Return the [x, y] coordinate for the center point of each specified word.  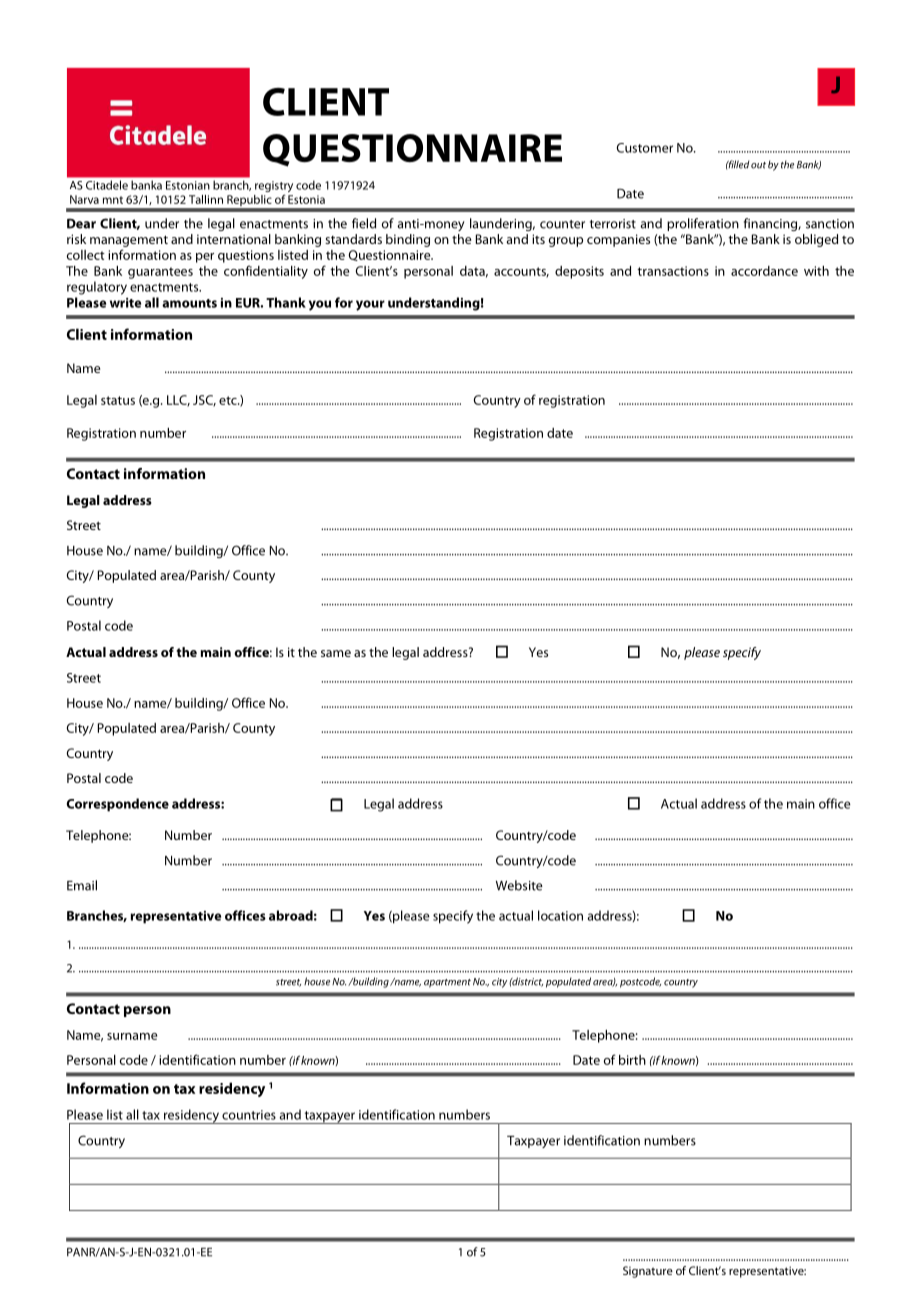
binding [408, 240]
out [758, 165]
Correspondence [118, 805]
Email [82, 885]
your [370, 305]
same [336, 653]
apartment [447, 983]
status [118, 400]
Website [519, 885]
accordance [764, 271]
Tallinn [206, 199]
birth [632, 1060]
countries [249, 1115]
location [560, 915]
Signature [648, 1272]
